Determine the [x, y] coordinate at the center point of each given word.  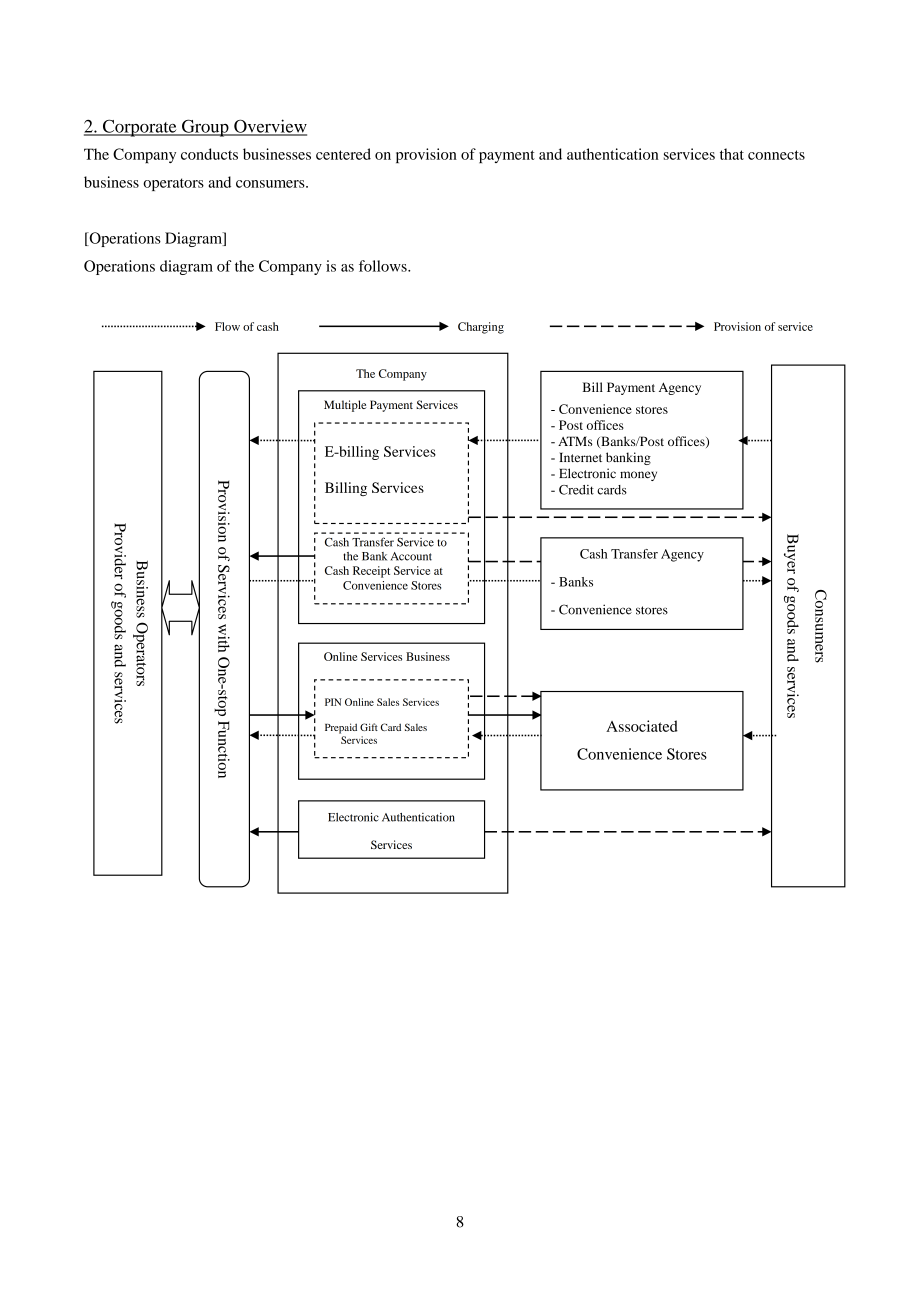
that [732, 154]
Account [411, 556]
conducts [209, 154]
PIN [333, 702]
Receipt [371, 572]
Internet [580, 457]
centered [343, 154]
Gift [369, 727]
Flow [227, 326]
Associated [642, 726]
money [638, 476]
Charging [481, 328]
